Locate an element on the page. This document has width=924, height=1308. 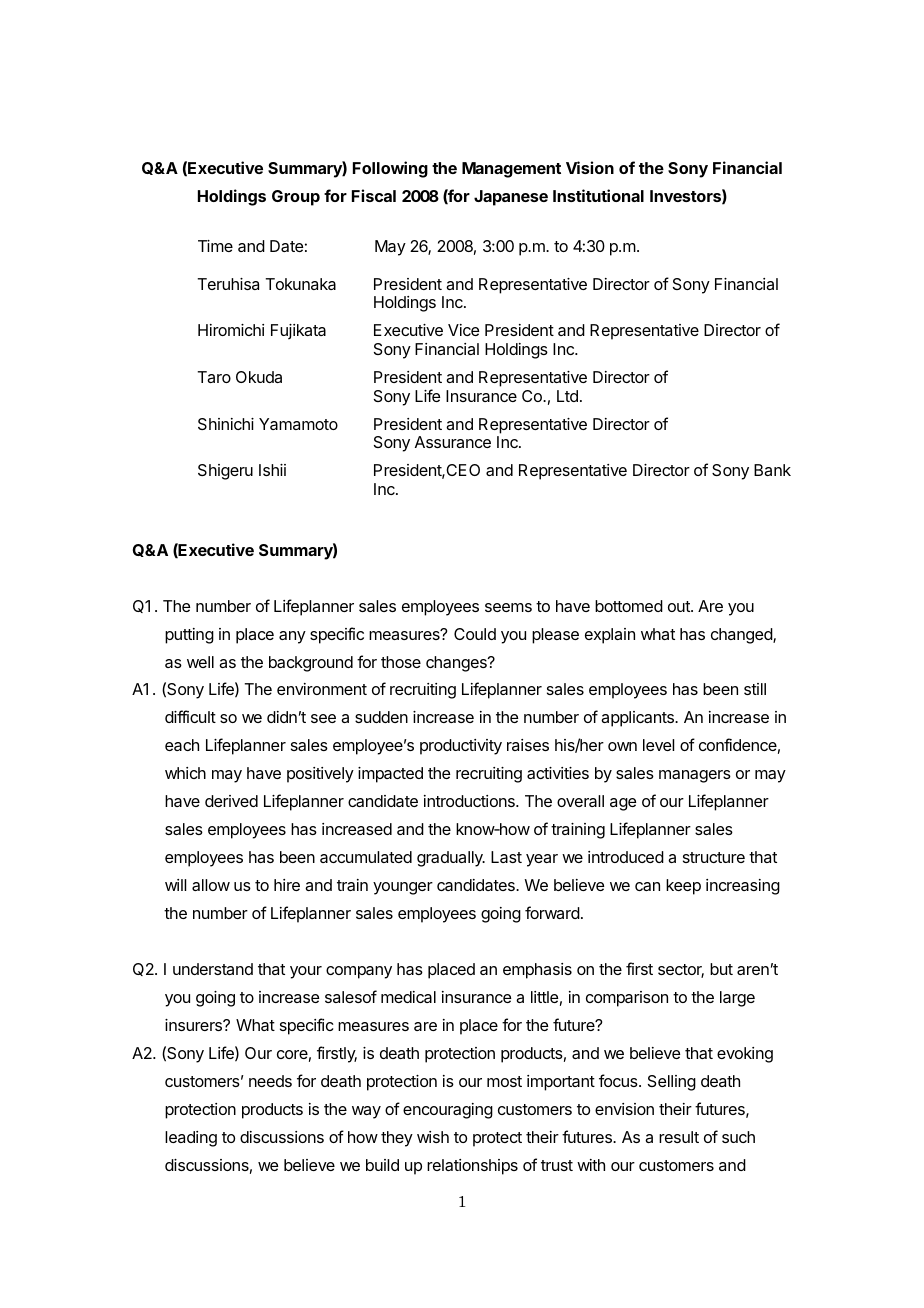
relationships is located at coordinates (472, 1167).
